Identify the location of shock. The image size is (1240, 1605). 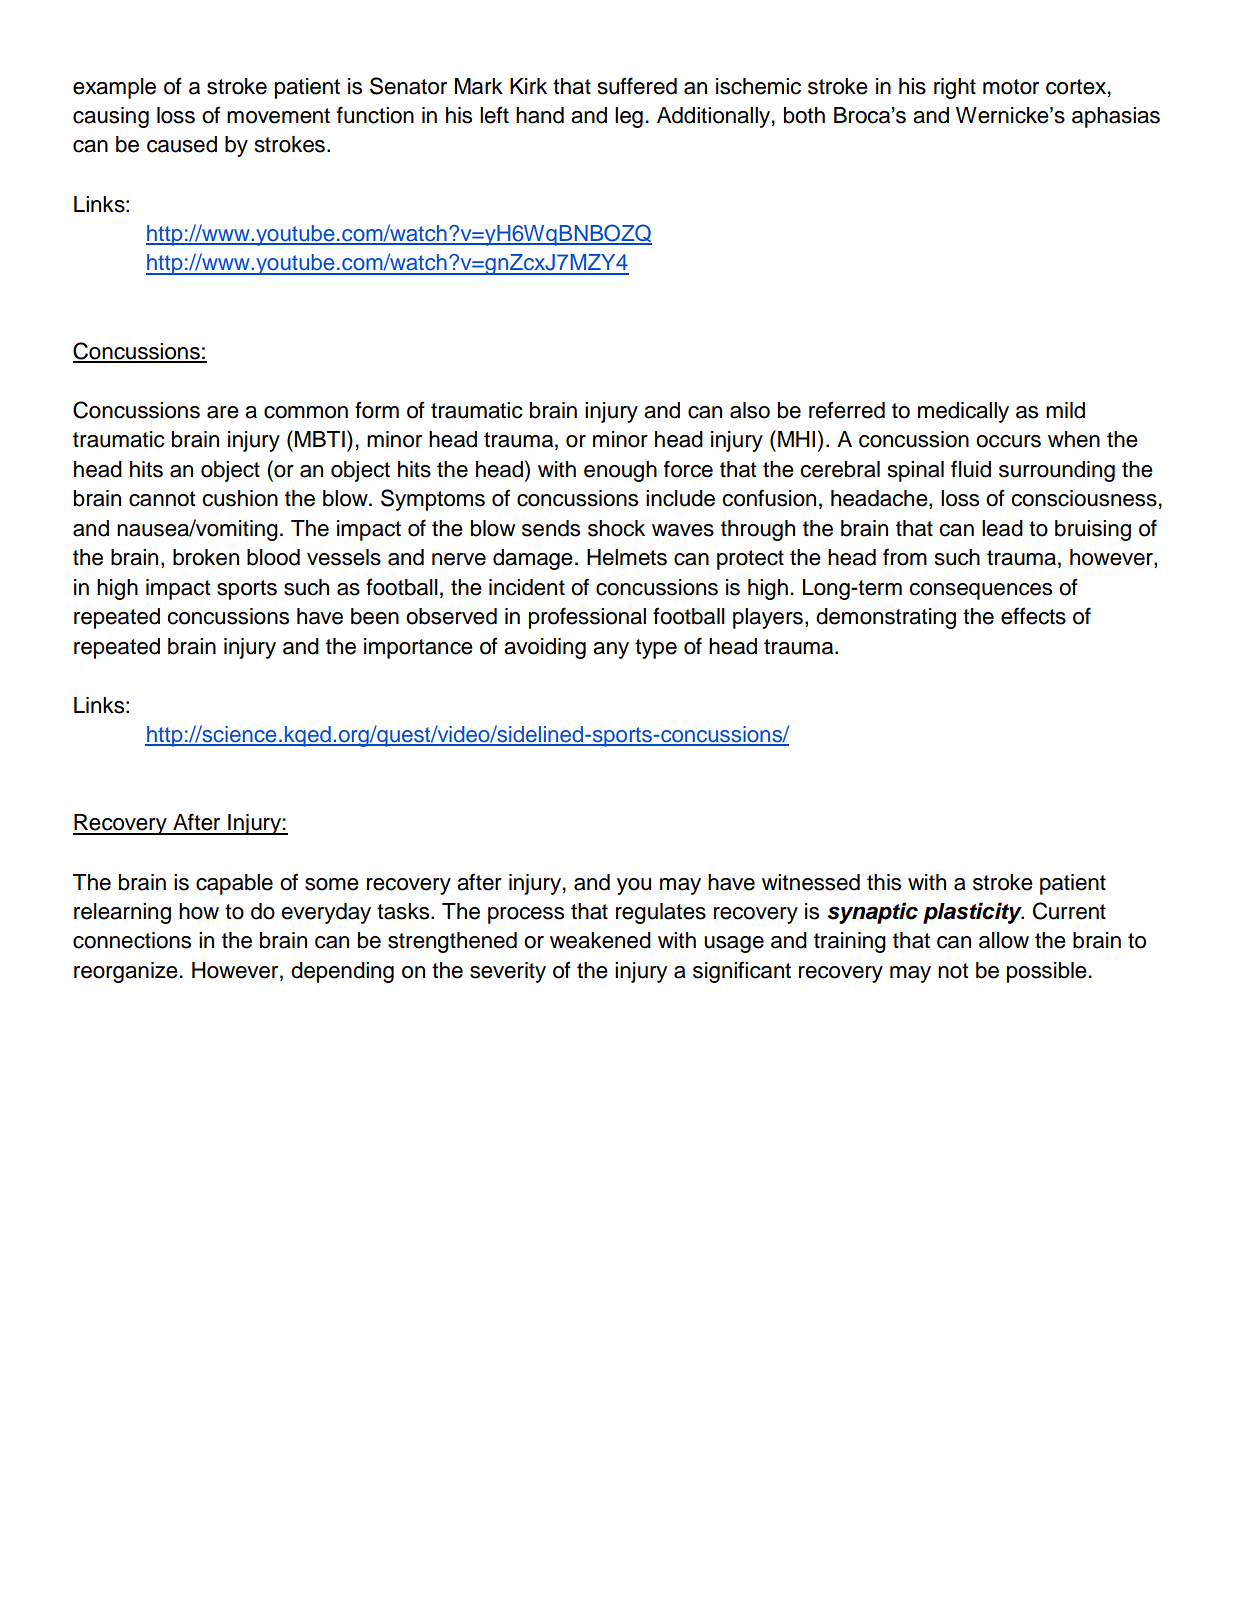
(616, 528).
